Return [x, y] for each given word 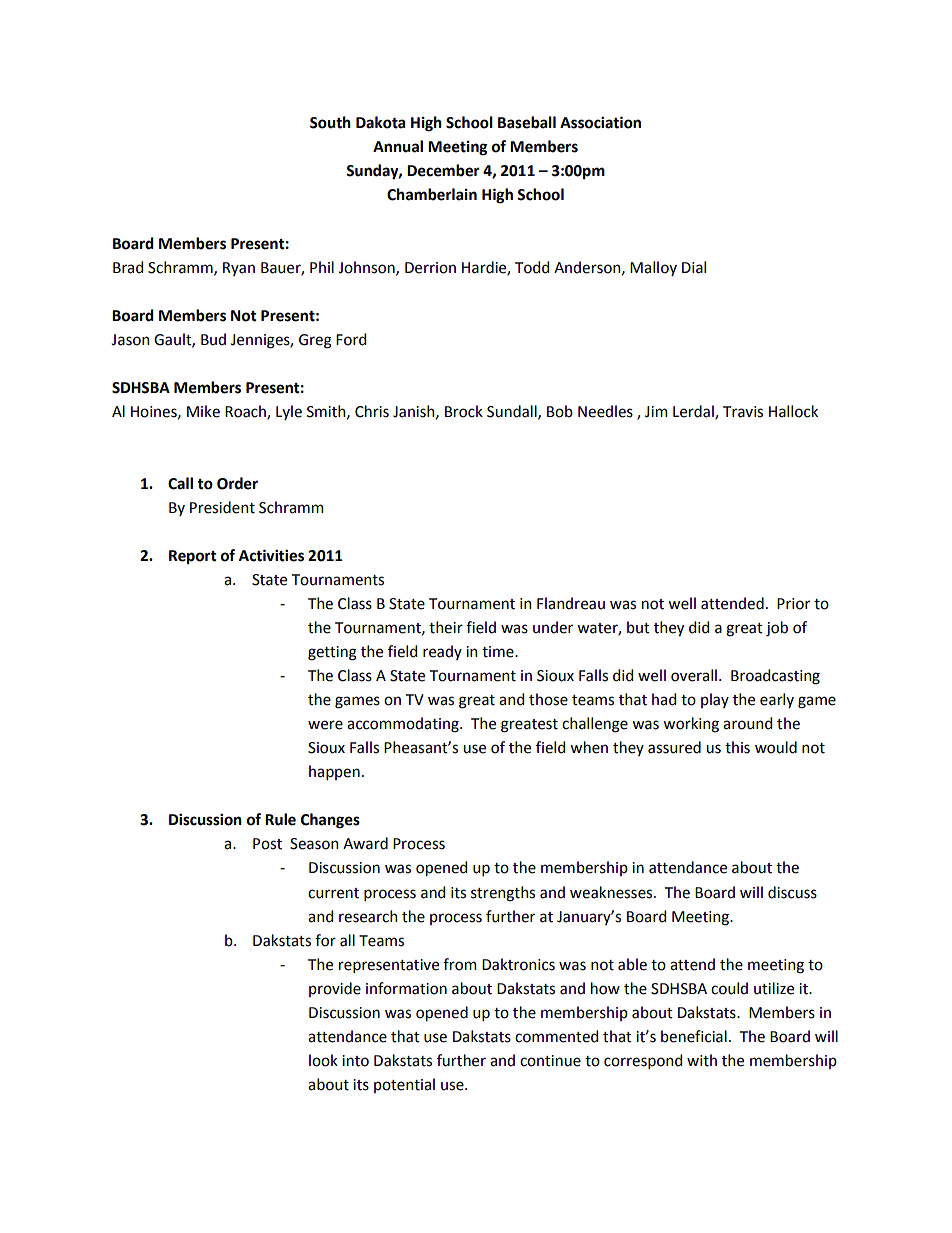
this [737, 747]
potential [404, 1085]
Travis [743, 412]
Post [267, 844]
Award [365, 843]
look [323, 1060]
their [446, 627]
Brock [464, 411]
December [443, 170]
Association [600, 122]
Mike [203, 411]
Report [193, 557]
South [330, 122]
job [777, 628]
